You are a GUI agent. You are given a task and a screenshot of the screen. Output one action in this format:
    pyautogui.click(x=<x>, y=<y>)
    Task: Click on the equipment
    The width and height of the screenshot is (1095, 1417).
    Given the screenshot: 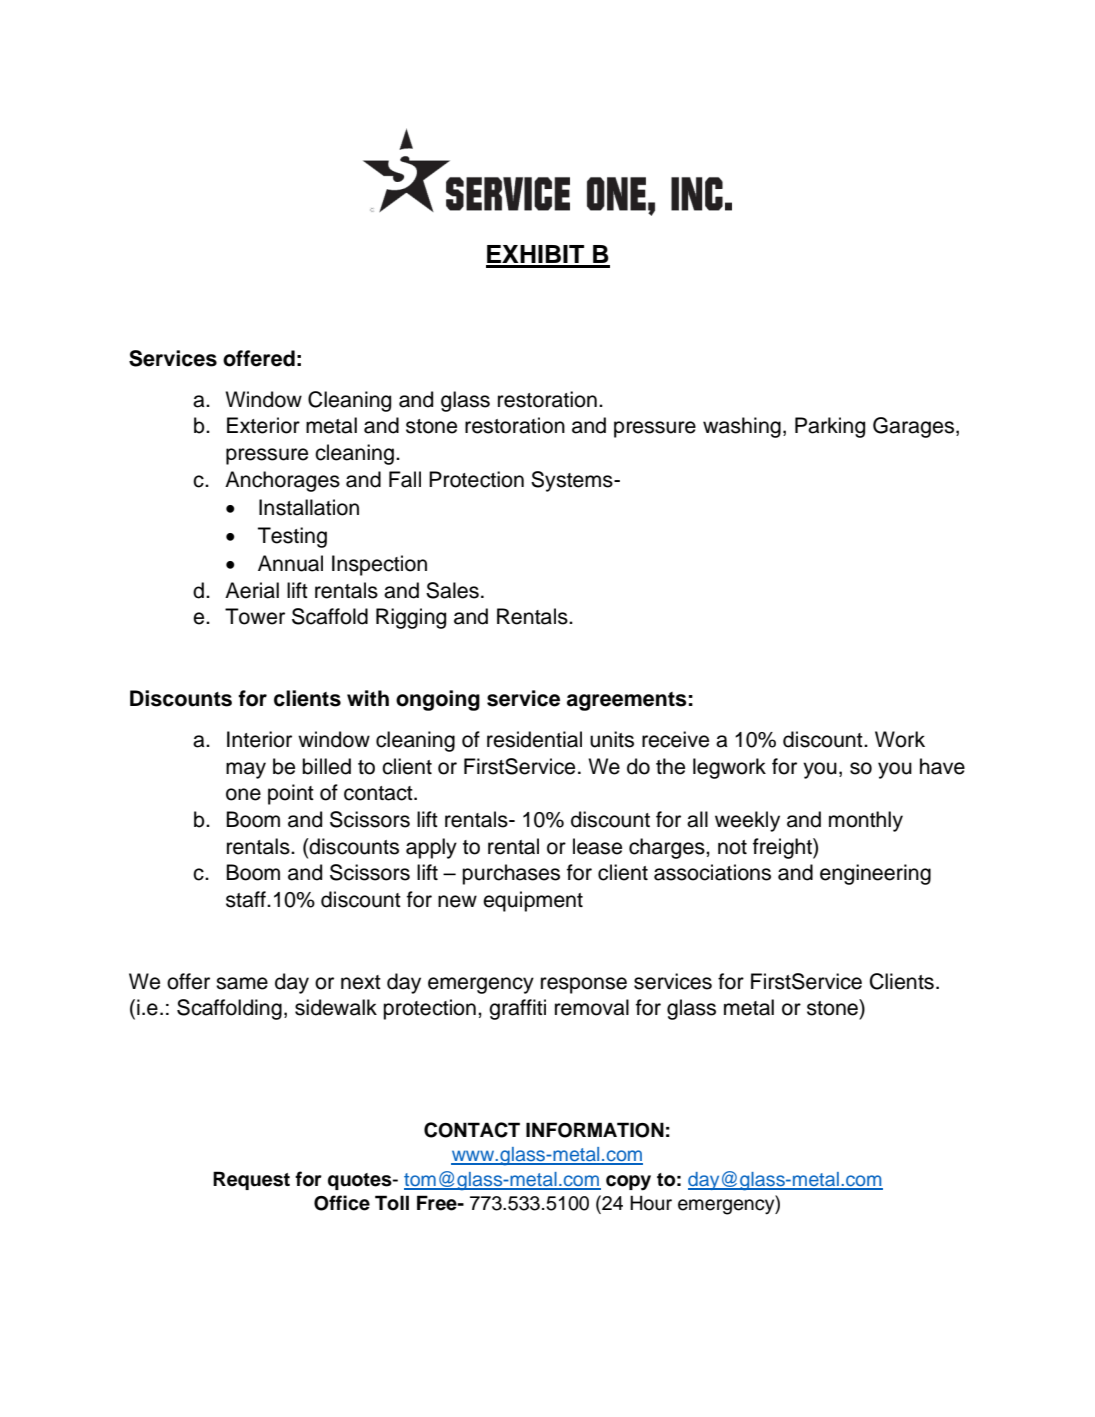 What is the action you would take?
    pyautogui.click(x=533, y=901)
